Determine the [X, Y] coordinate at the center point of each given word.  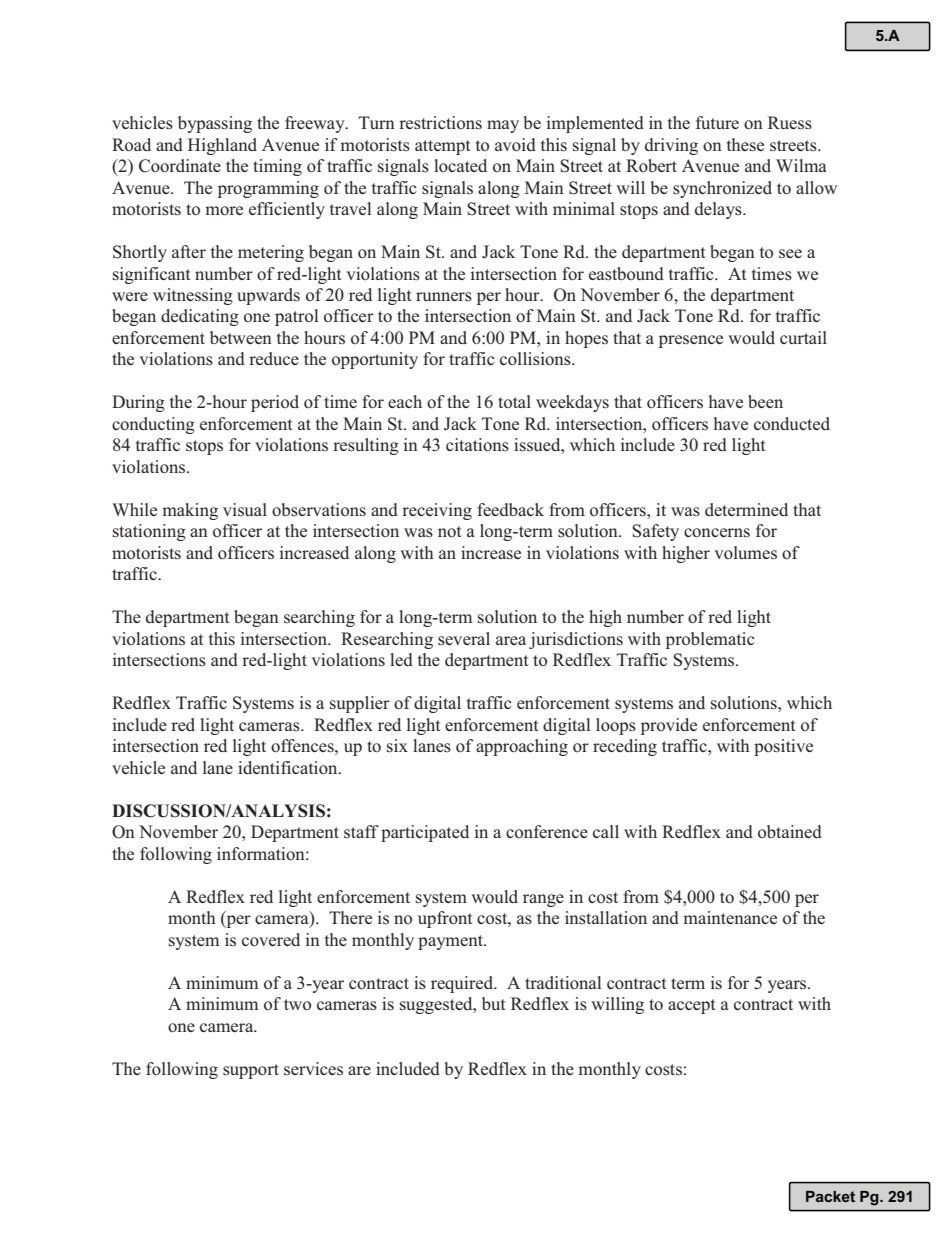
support [251, 1071]
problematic [710, 640]
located [460, 166]
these [745, 145]
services [313, 1068]
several [464, 639]
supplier [360, 704]
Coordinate [180, 166]
